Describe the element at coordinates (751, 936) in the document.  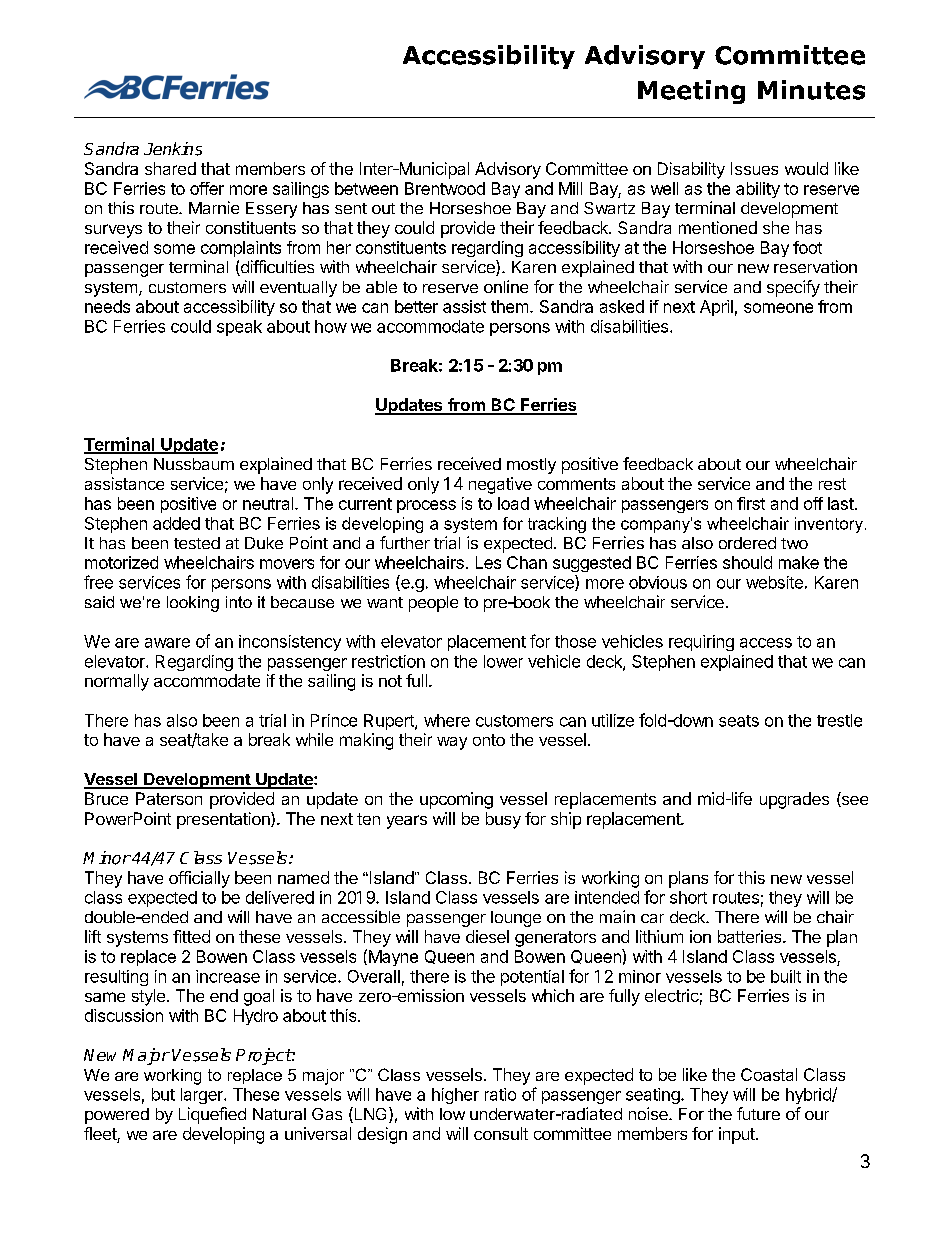
I see `batteries` at that location.
